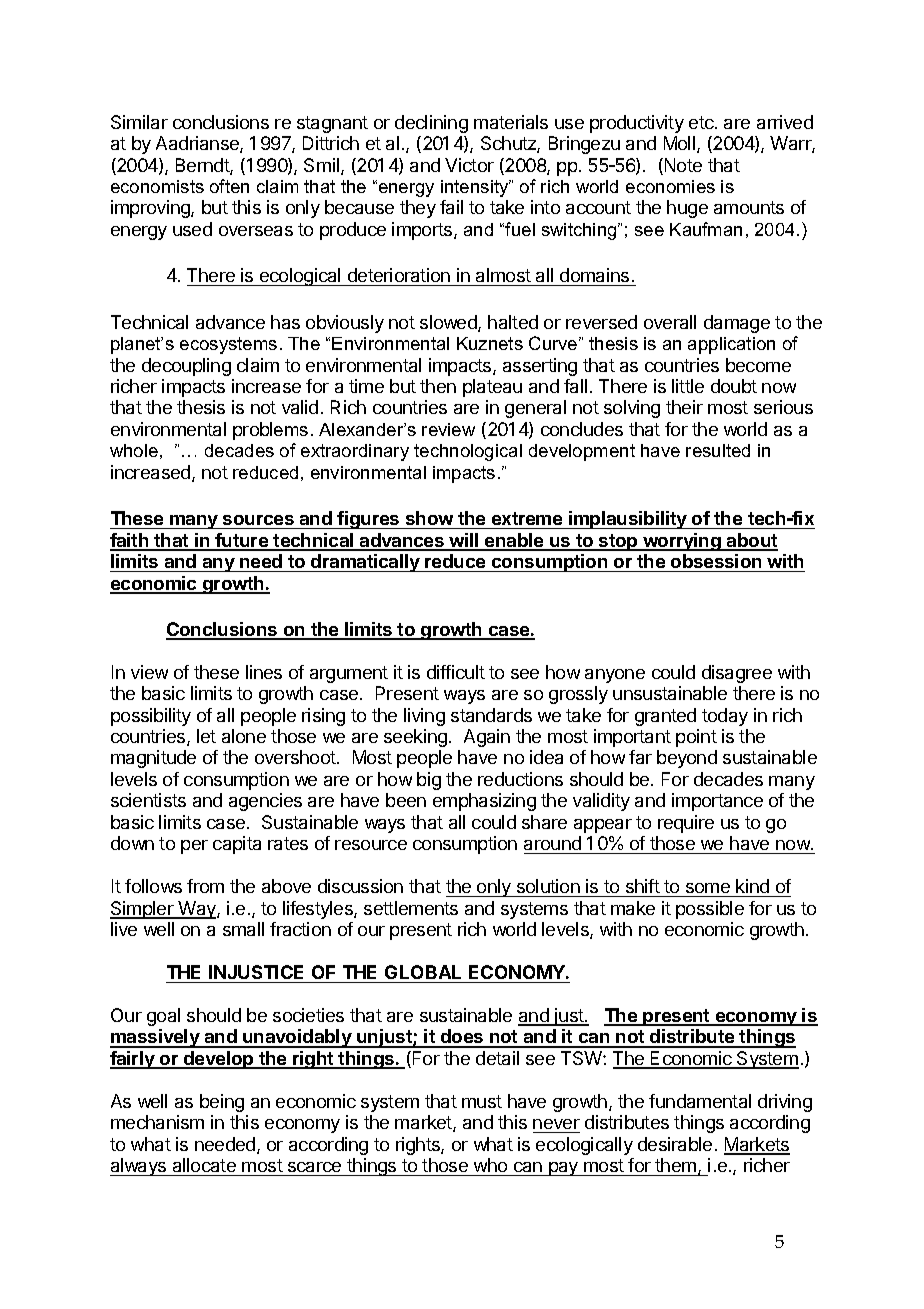  I want to click on resulted, so click(718, 450).
